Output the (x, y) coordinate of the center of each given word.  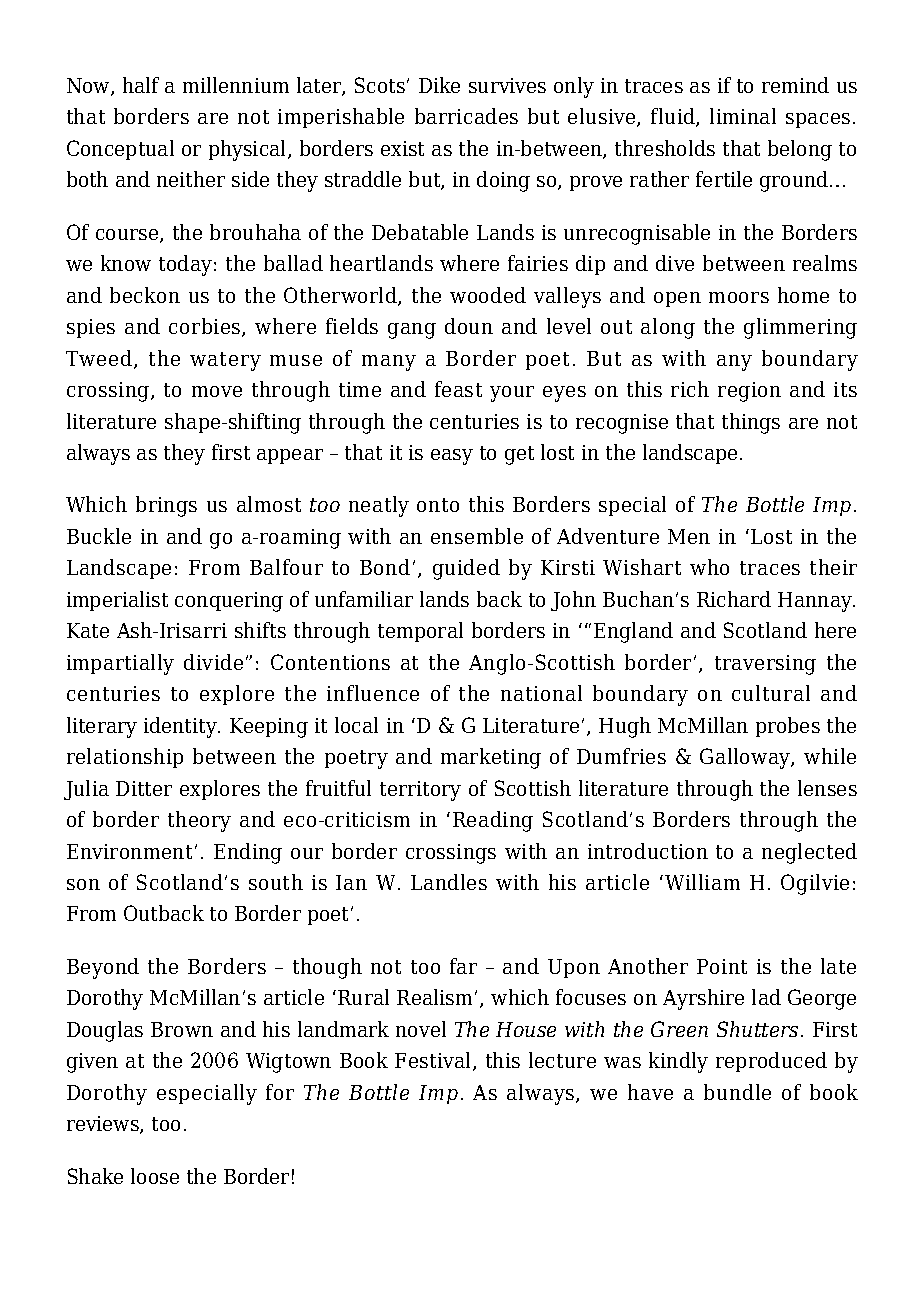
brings (166, 506)
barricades (466, 116)
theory (199, 821)
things (751, 423)
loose (155, 1176)
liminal (743, 116)
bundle (737, 1092)
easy (452, 457)
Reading (493, 821)
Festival (434, 1061)
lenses (827, 788)
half (141, 85)
